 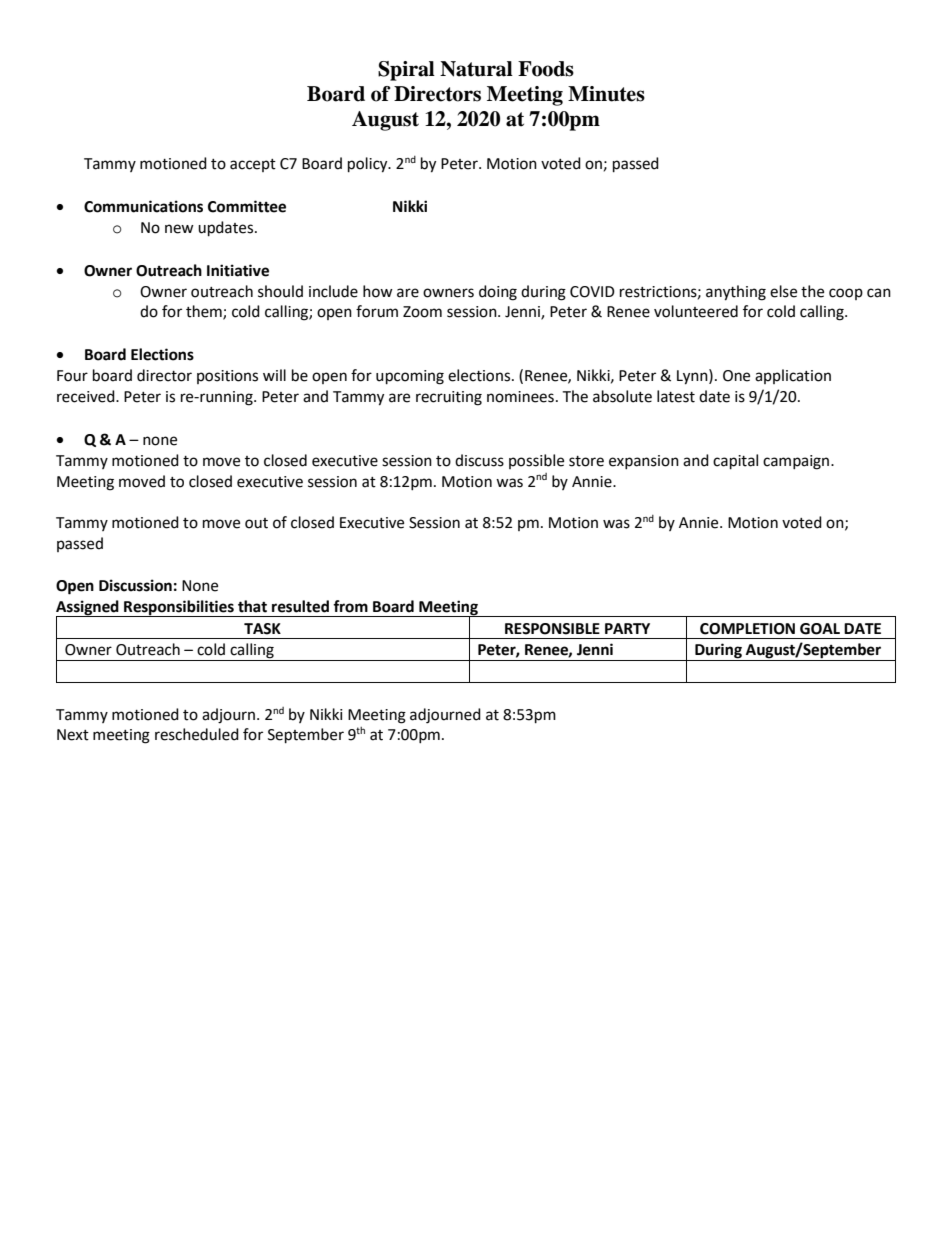 I want to click on Minutes, so click(x=606, y=94).
